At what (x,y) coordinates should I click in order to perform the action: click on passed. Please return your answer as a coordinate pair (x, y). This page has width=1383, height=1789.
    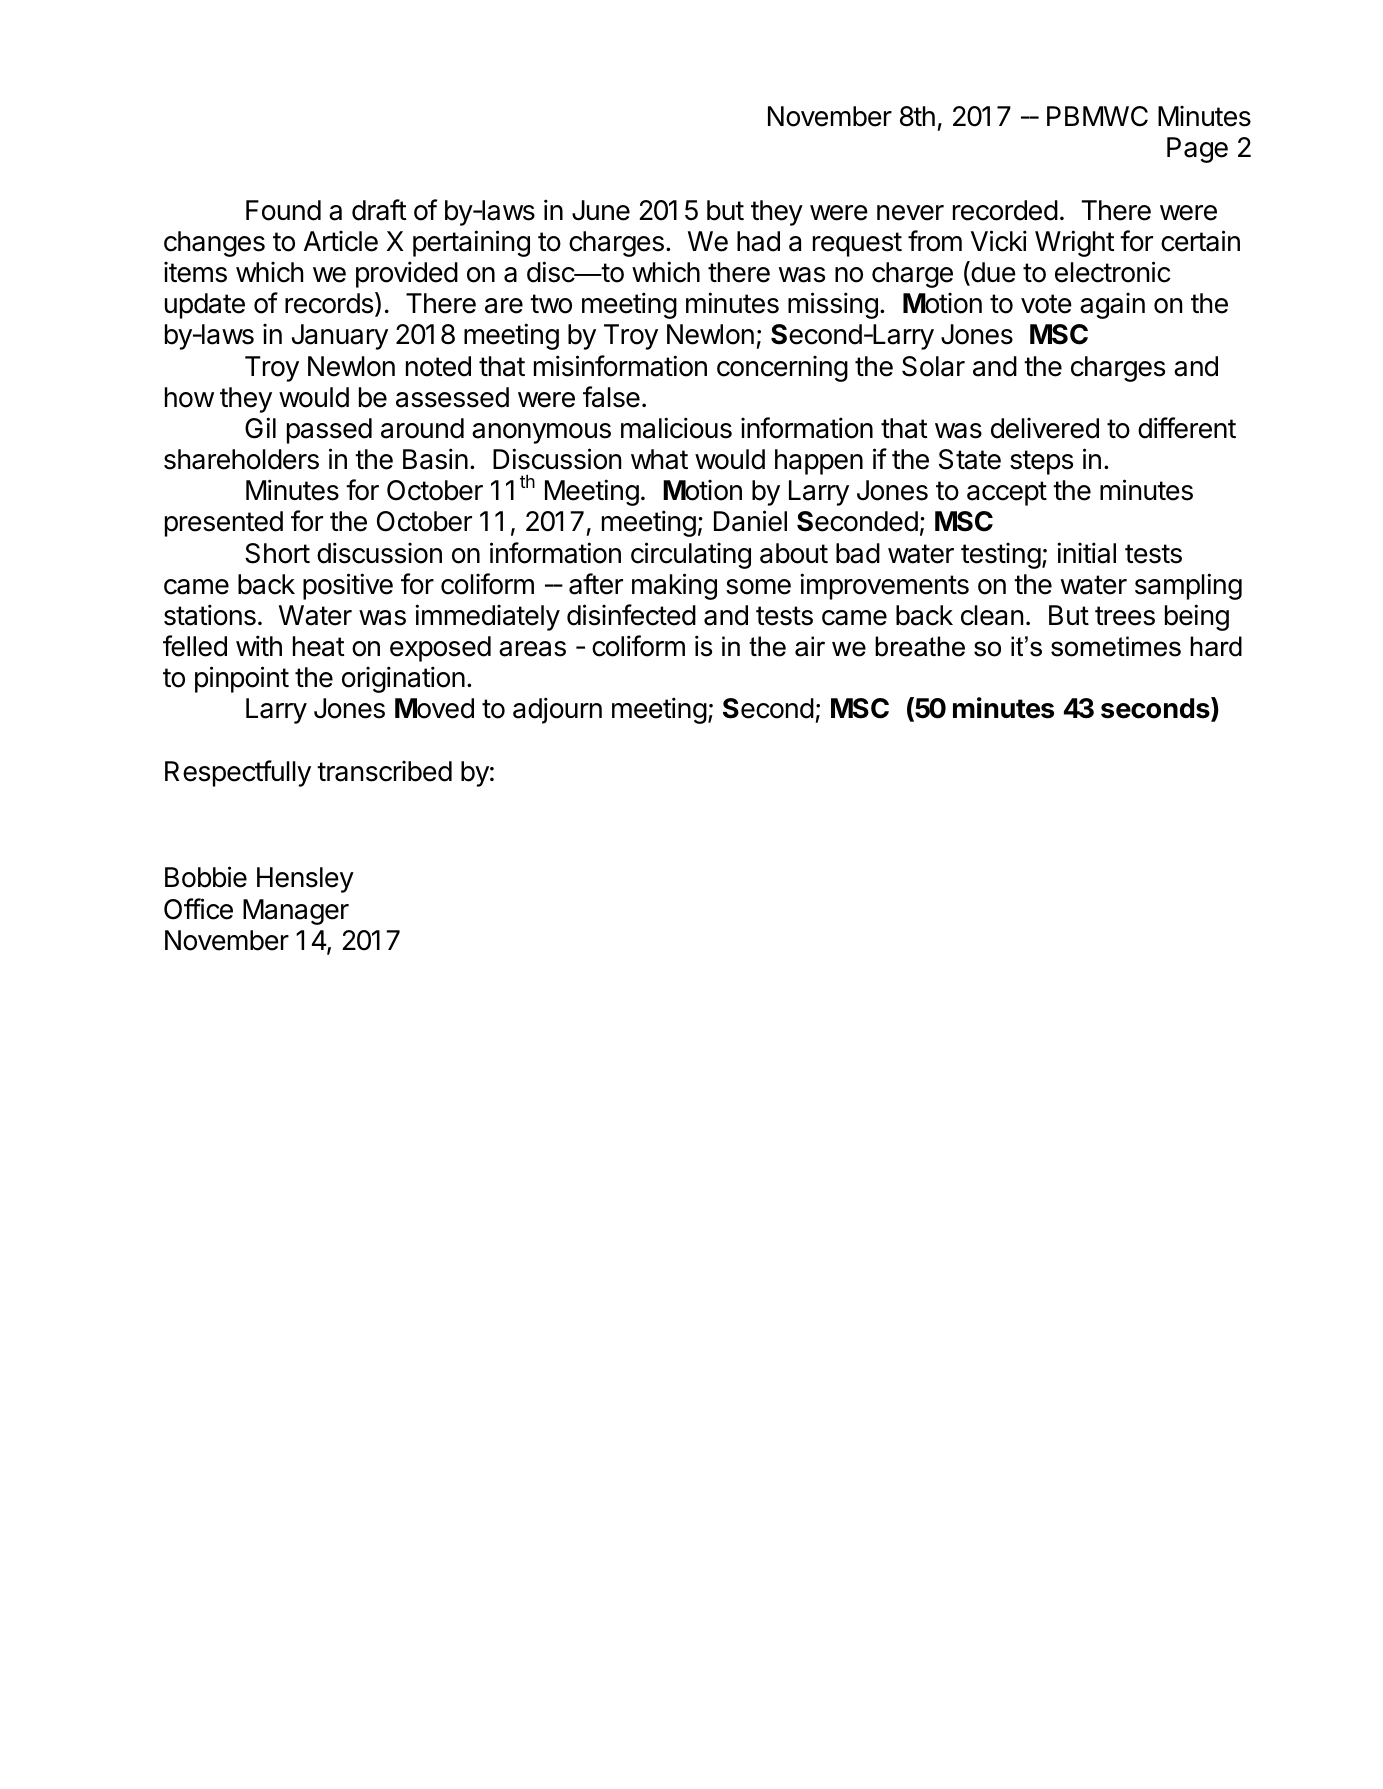
    Looking at the image, I should click on (329, 431).
